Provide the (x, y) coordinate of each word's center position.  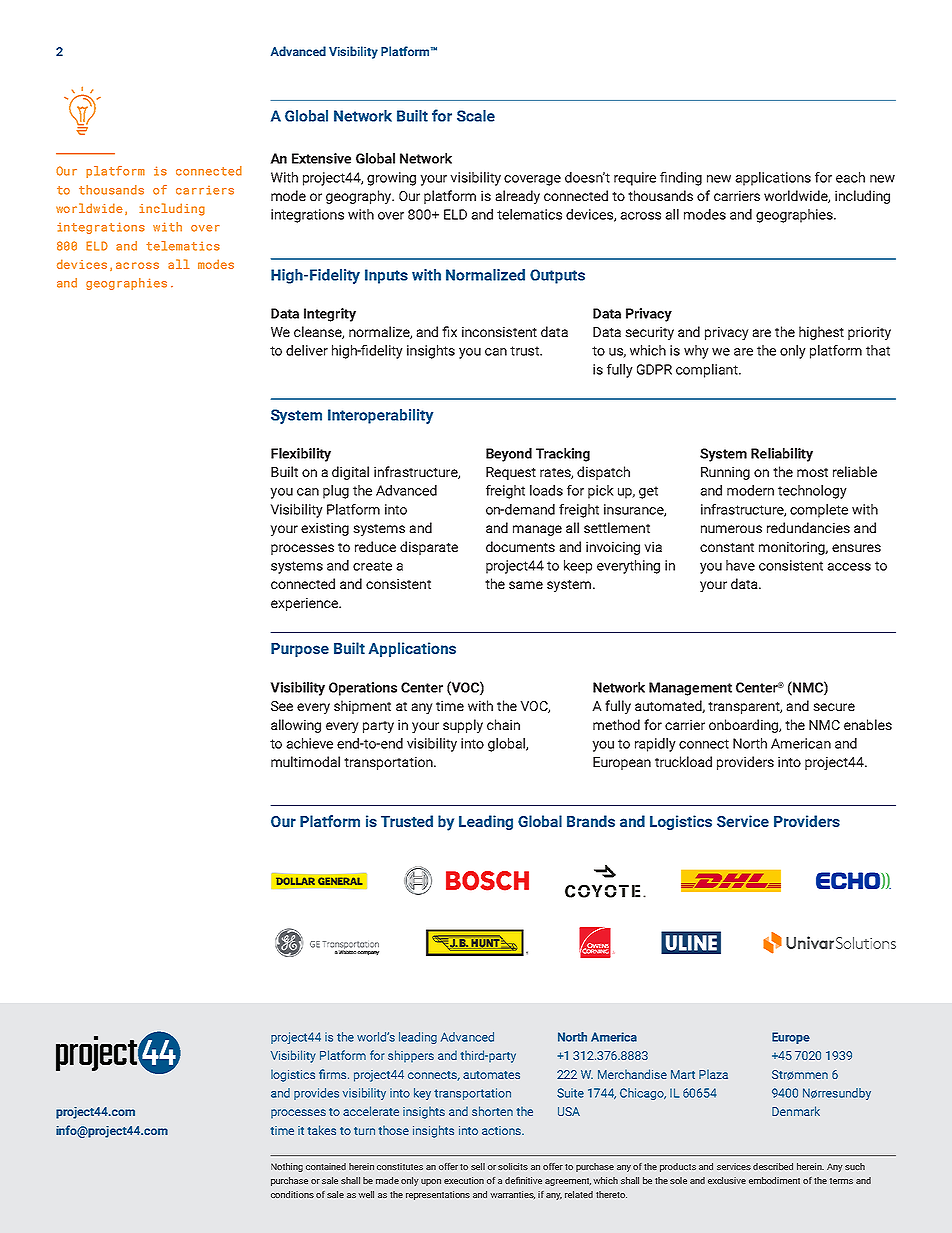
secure (834, 707)
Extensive (321, 158)
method (616, 724)
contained (326, 1166)
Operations (363, 689)
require (635, 179)
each (850, 177)
